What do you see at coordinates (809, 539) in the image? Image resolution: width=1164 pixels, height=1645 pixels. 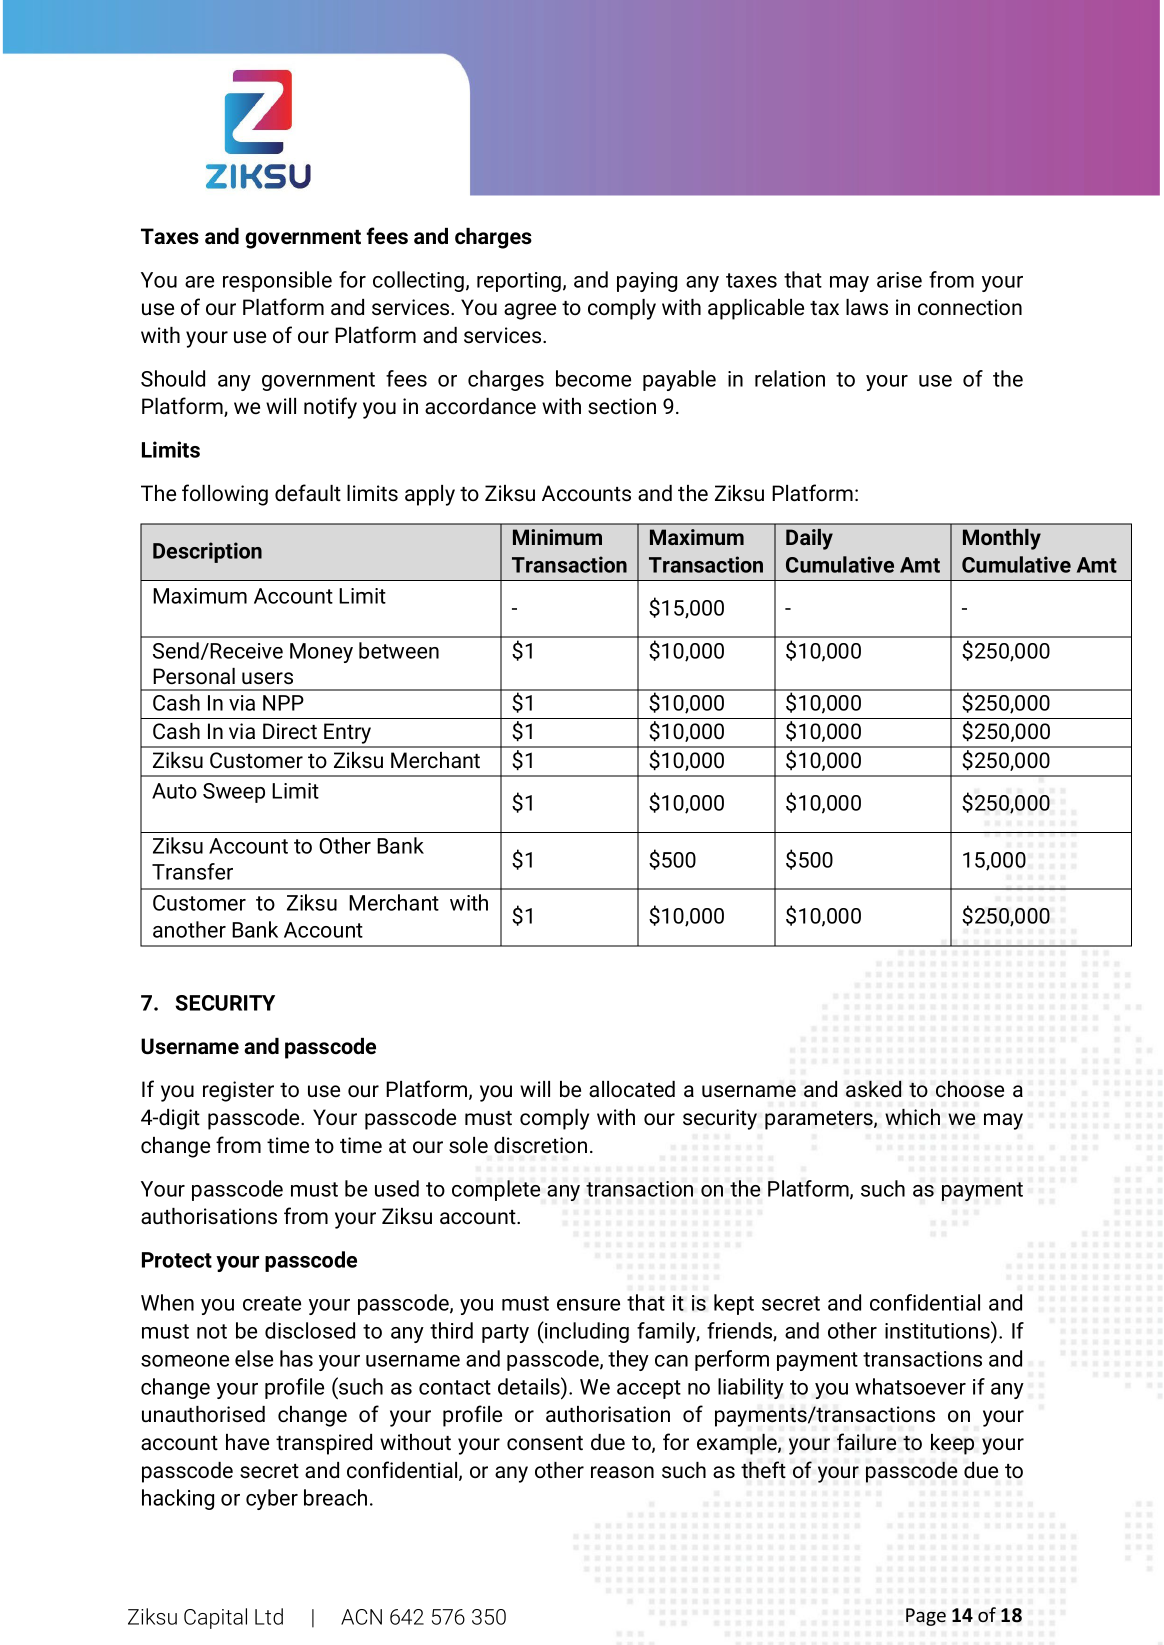 I see `Daily` at bounding box center [809, 539].
